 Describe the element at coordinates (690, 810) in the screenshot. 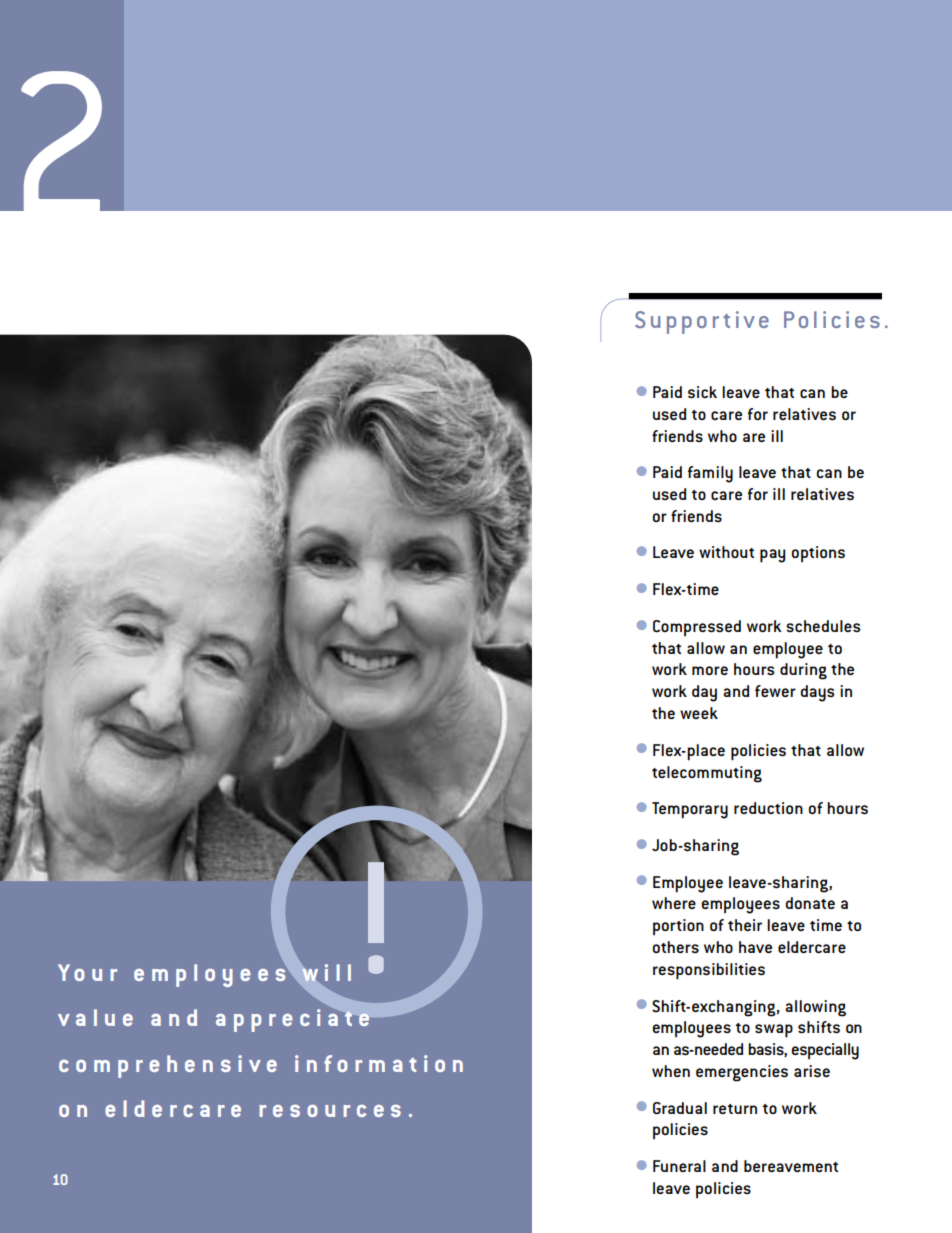

I see `Temporary` at that location.
